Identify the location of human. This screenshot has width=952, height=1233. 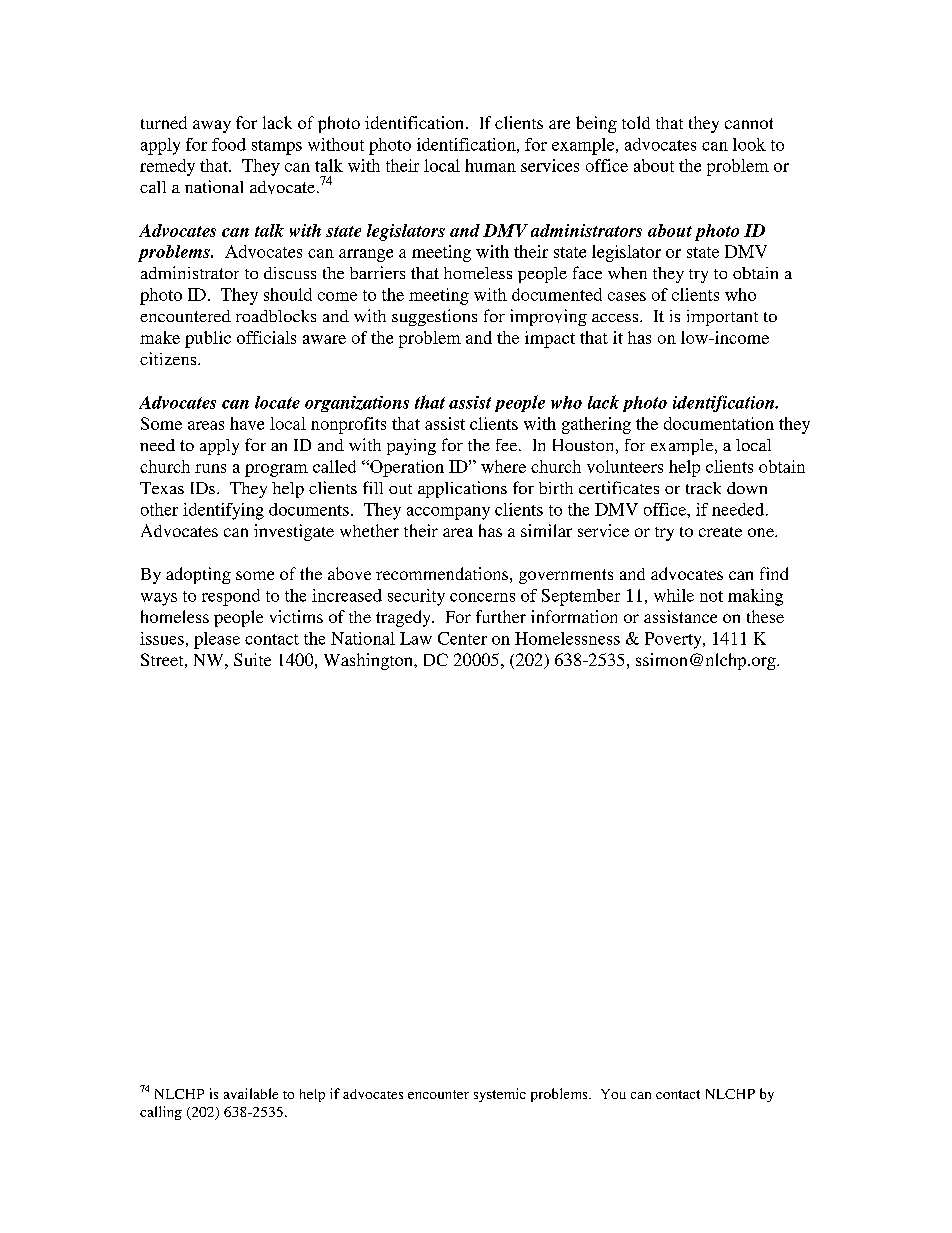
(490, 165).
